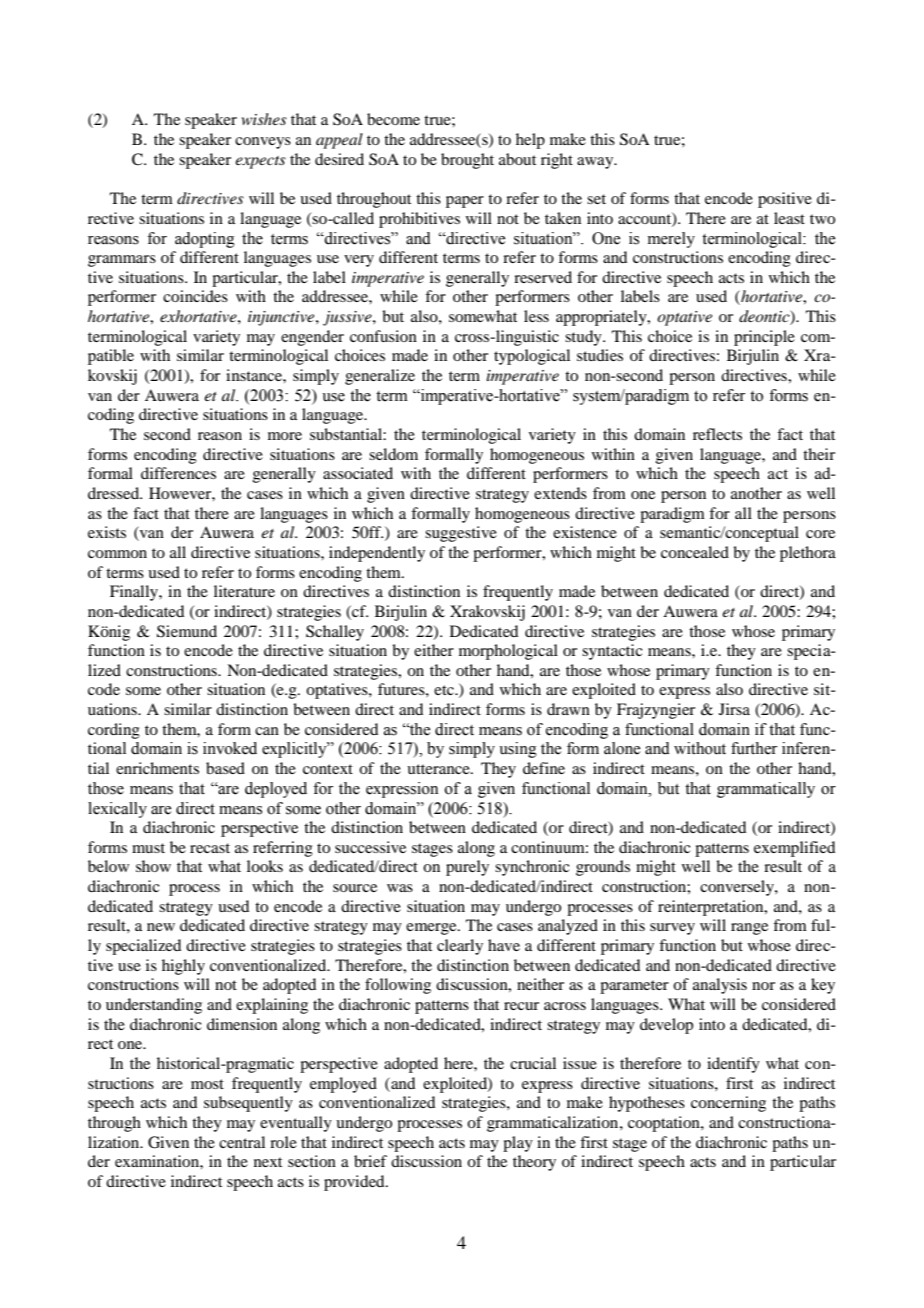 Image resolution: width=924 pixels, height=1308 pixels. What do you see at coordinates (749, 929) in the page?
I see `range` at bounding box center [749, 929].
